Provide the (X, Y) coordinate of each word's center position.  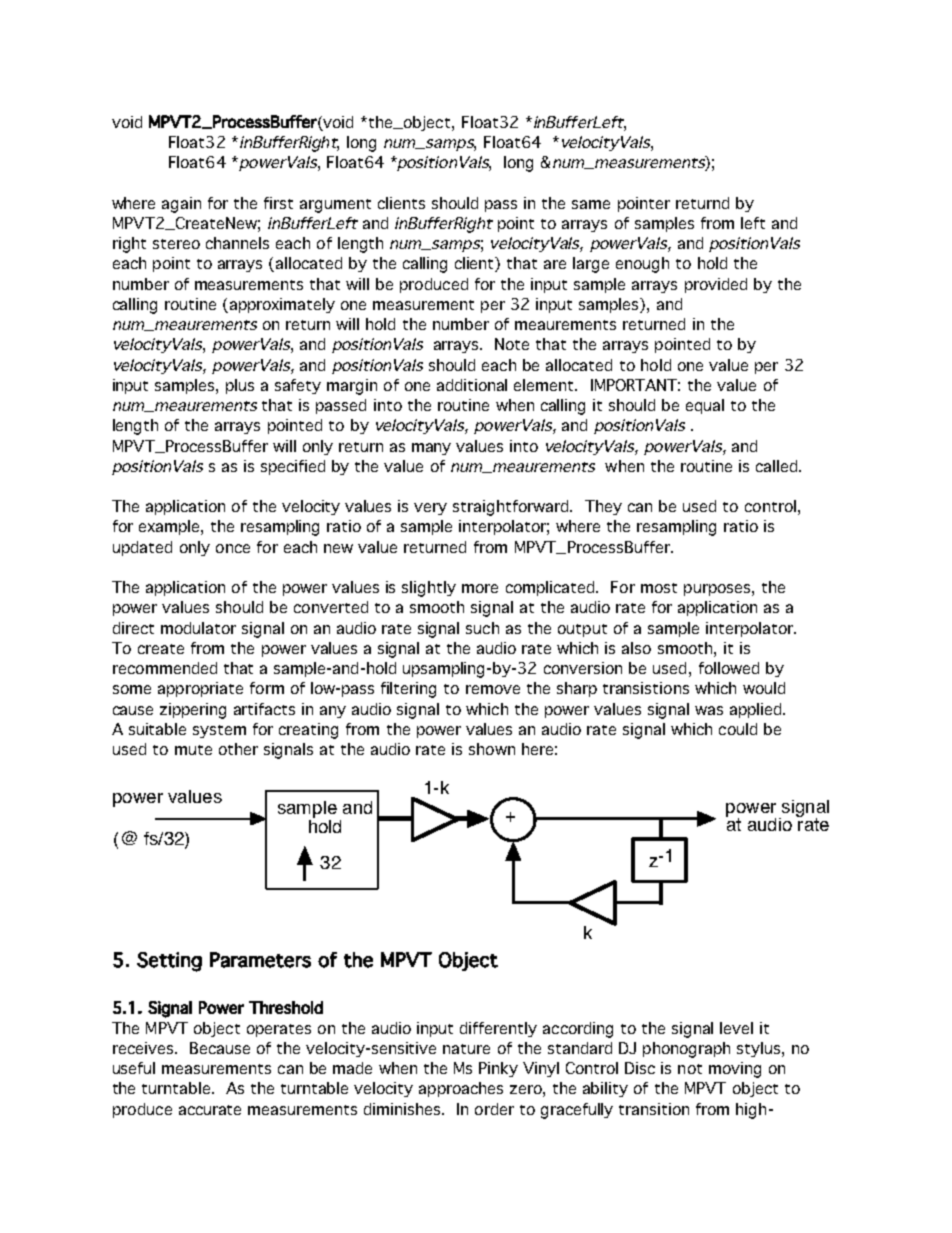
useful (134, 1068)
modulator (198, 628)
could (738, 729)
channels (237, 243)
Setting (169, 962)
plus (240, 386)
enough (642, 265)
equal (705, 406)
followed (729, 668)
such (482, 628)
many (431, 449)
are (555, 264)
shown (492, 749)
